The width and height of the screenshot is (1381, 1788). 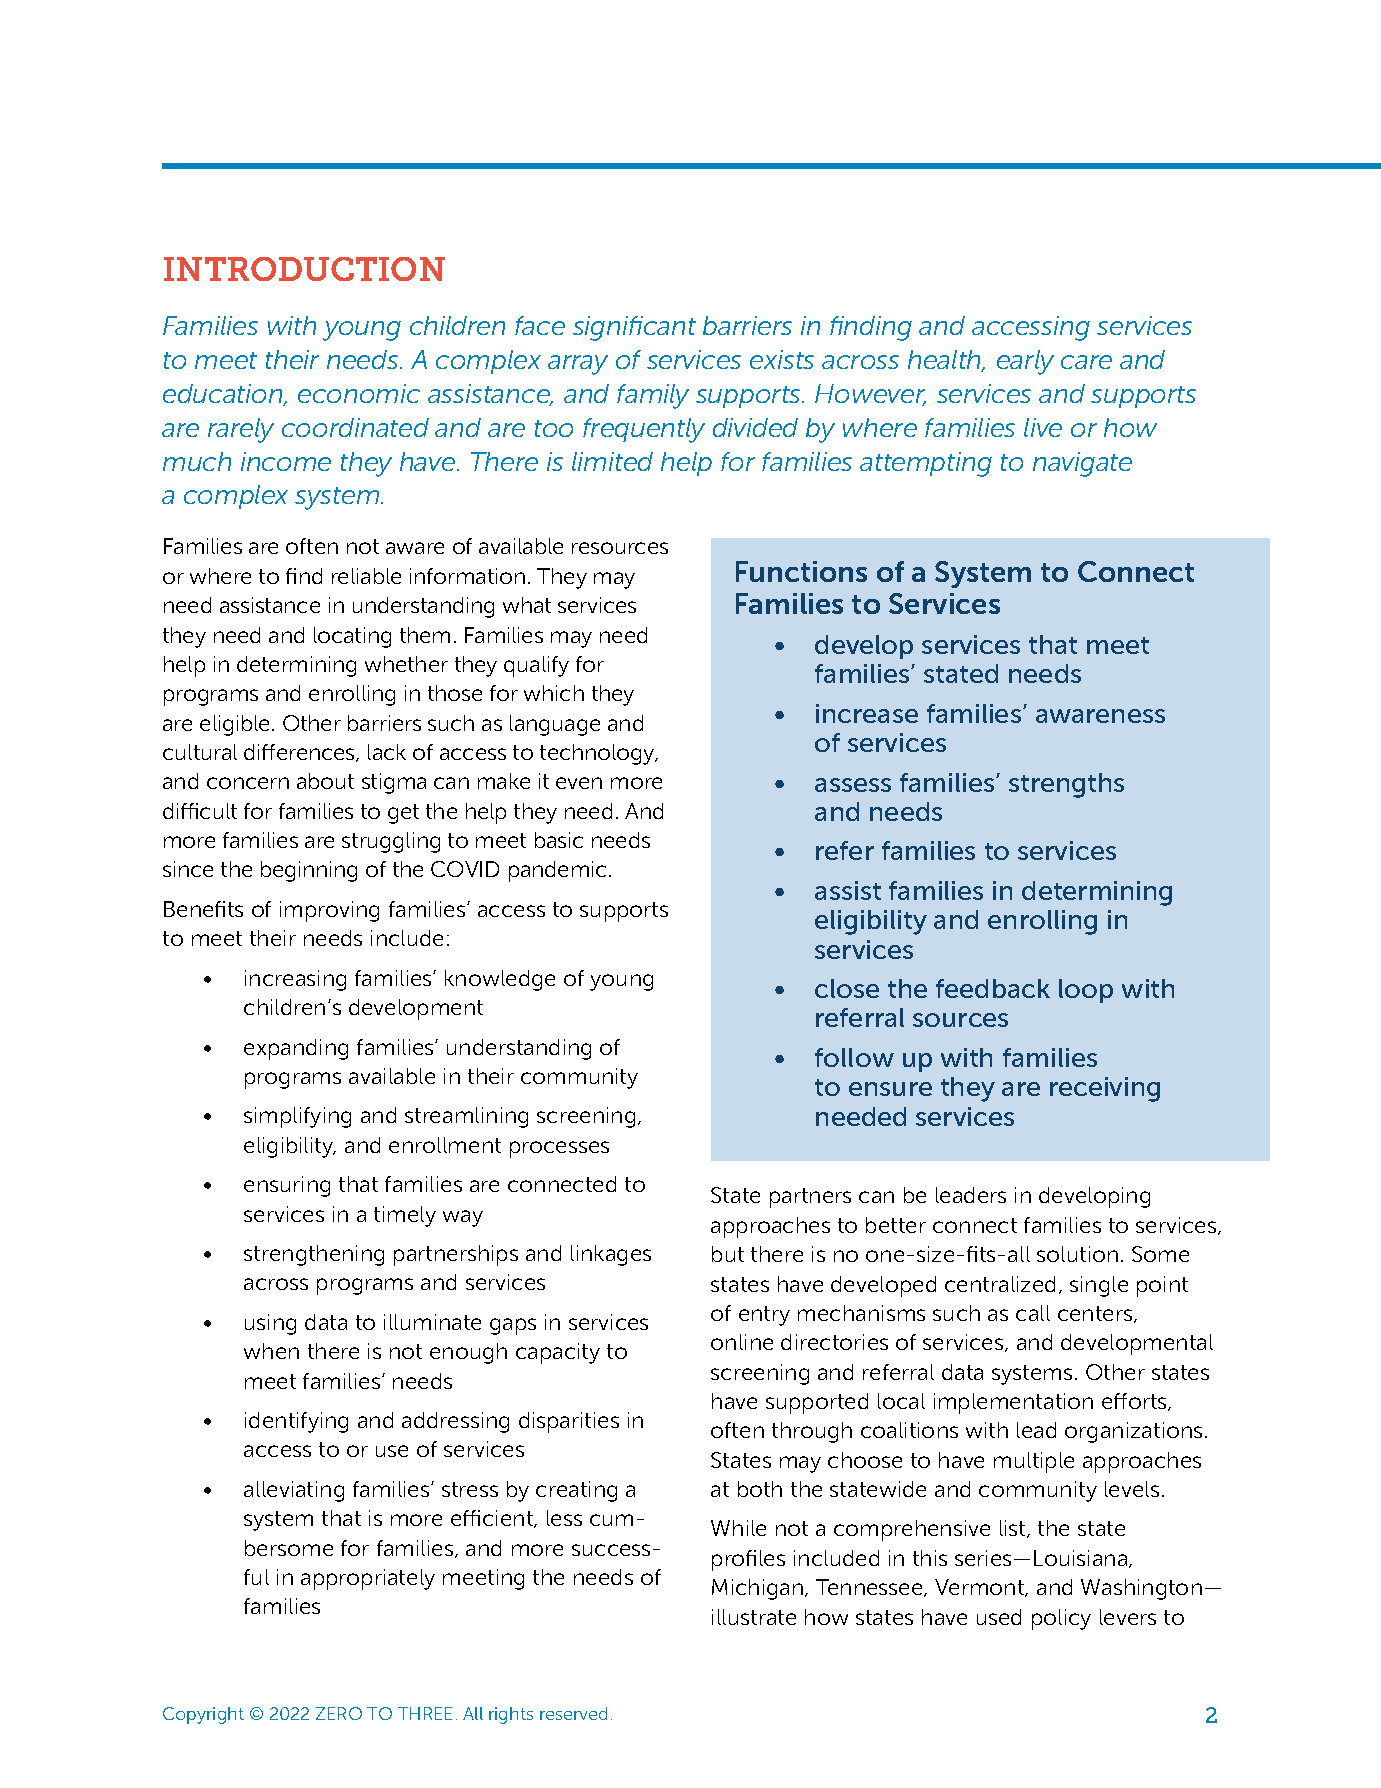 I want to click on beginning, so click(x=309, y=871).
